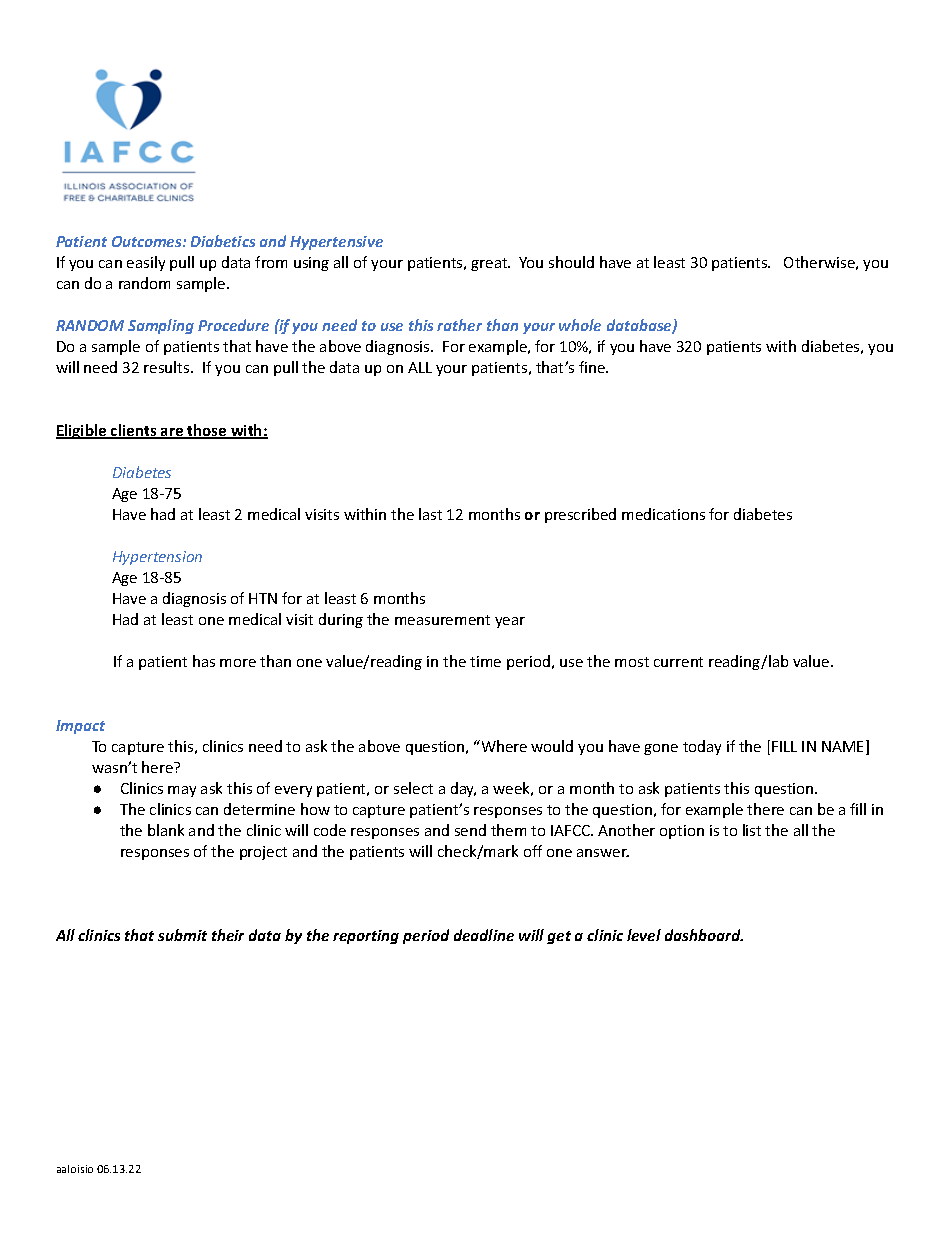 The image size is (952, 1233). I want to click on time, so click(485, 661).
